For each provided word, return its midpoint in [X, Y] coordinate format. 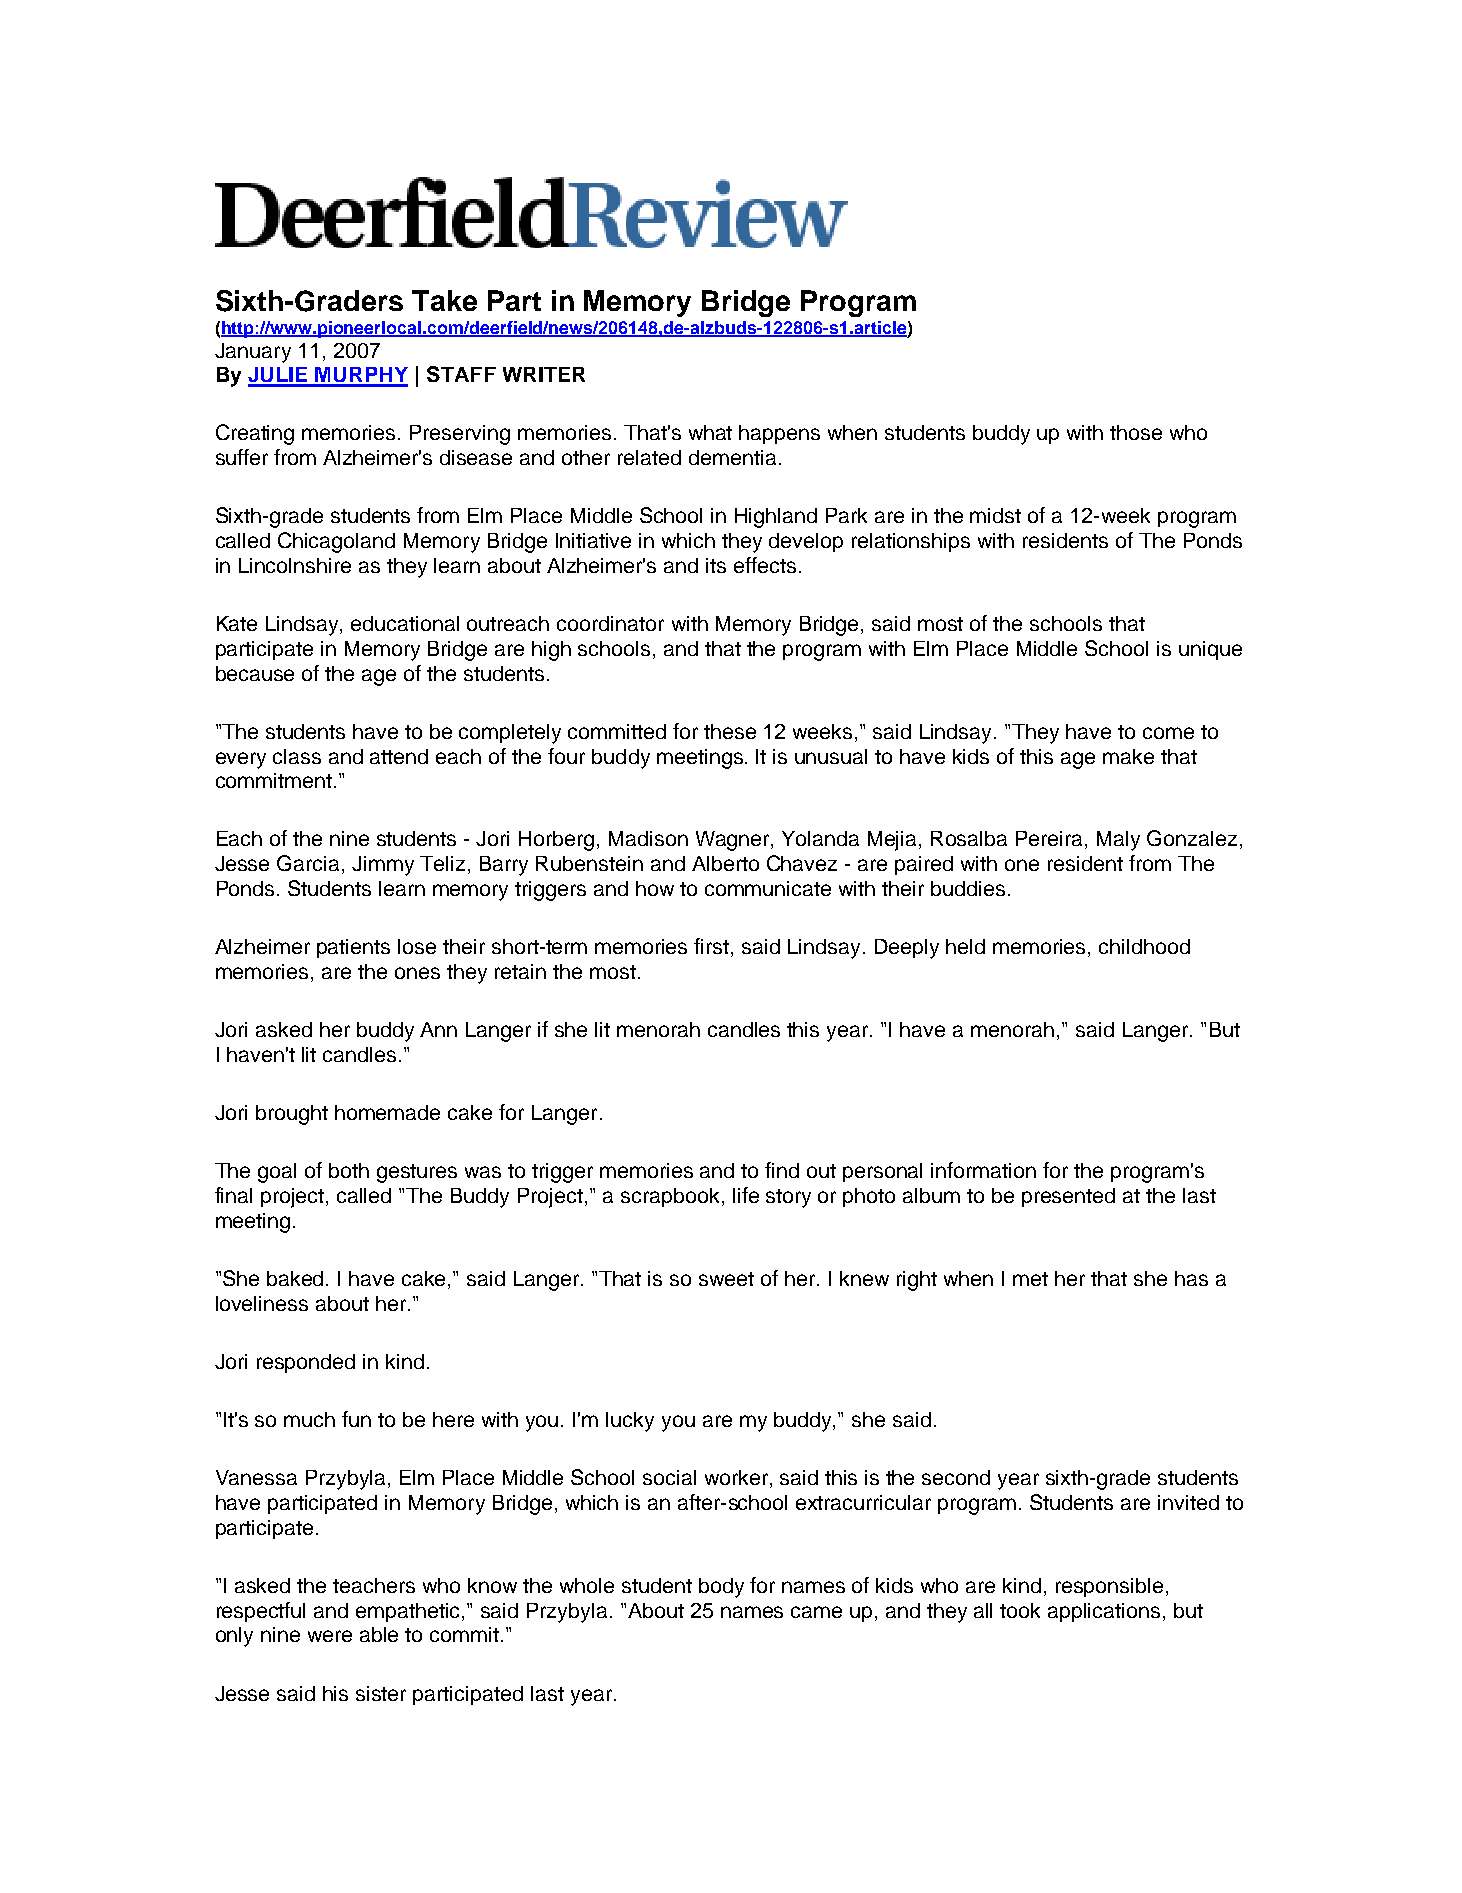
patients [353, 948]
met [1030, 1279]
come [1168, 733]
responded [306, 1363]
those [1136, 432]
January [253, 353]
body [721, 1588]
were [330, 1636]
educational [405, 623]
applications [1104, 1612]
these [730, 731]
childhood [1144, 946]
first [713, 947]
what [710, 432]
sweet [726, 1279]
